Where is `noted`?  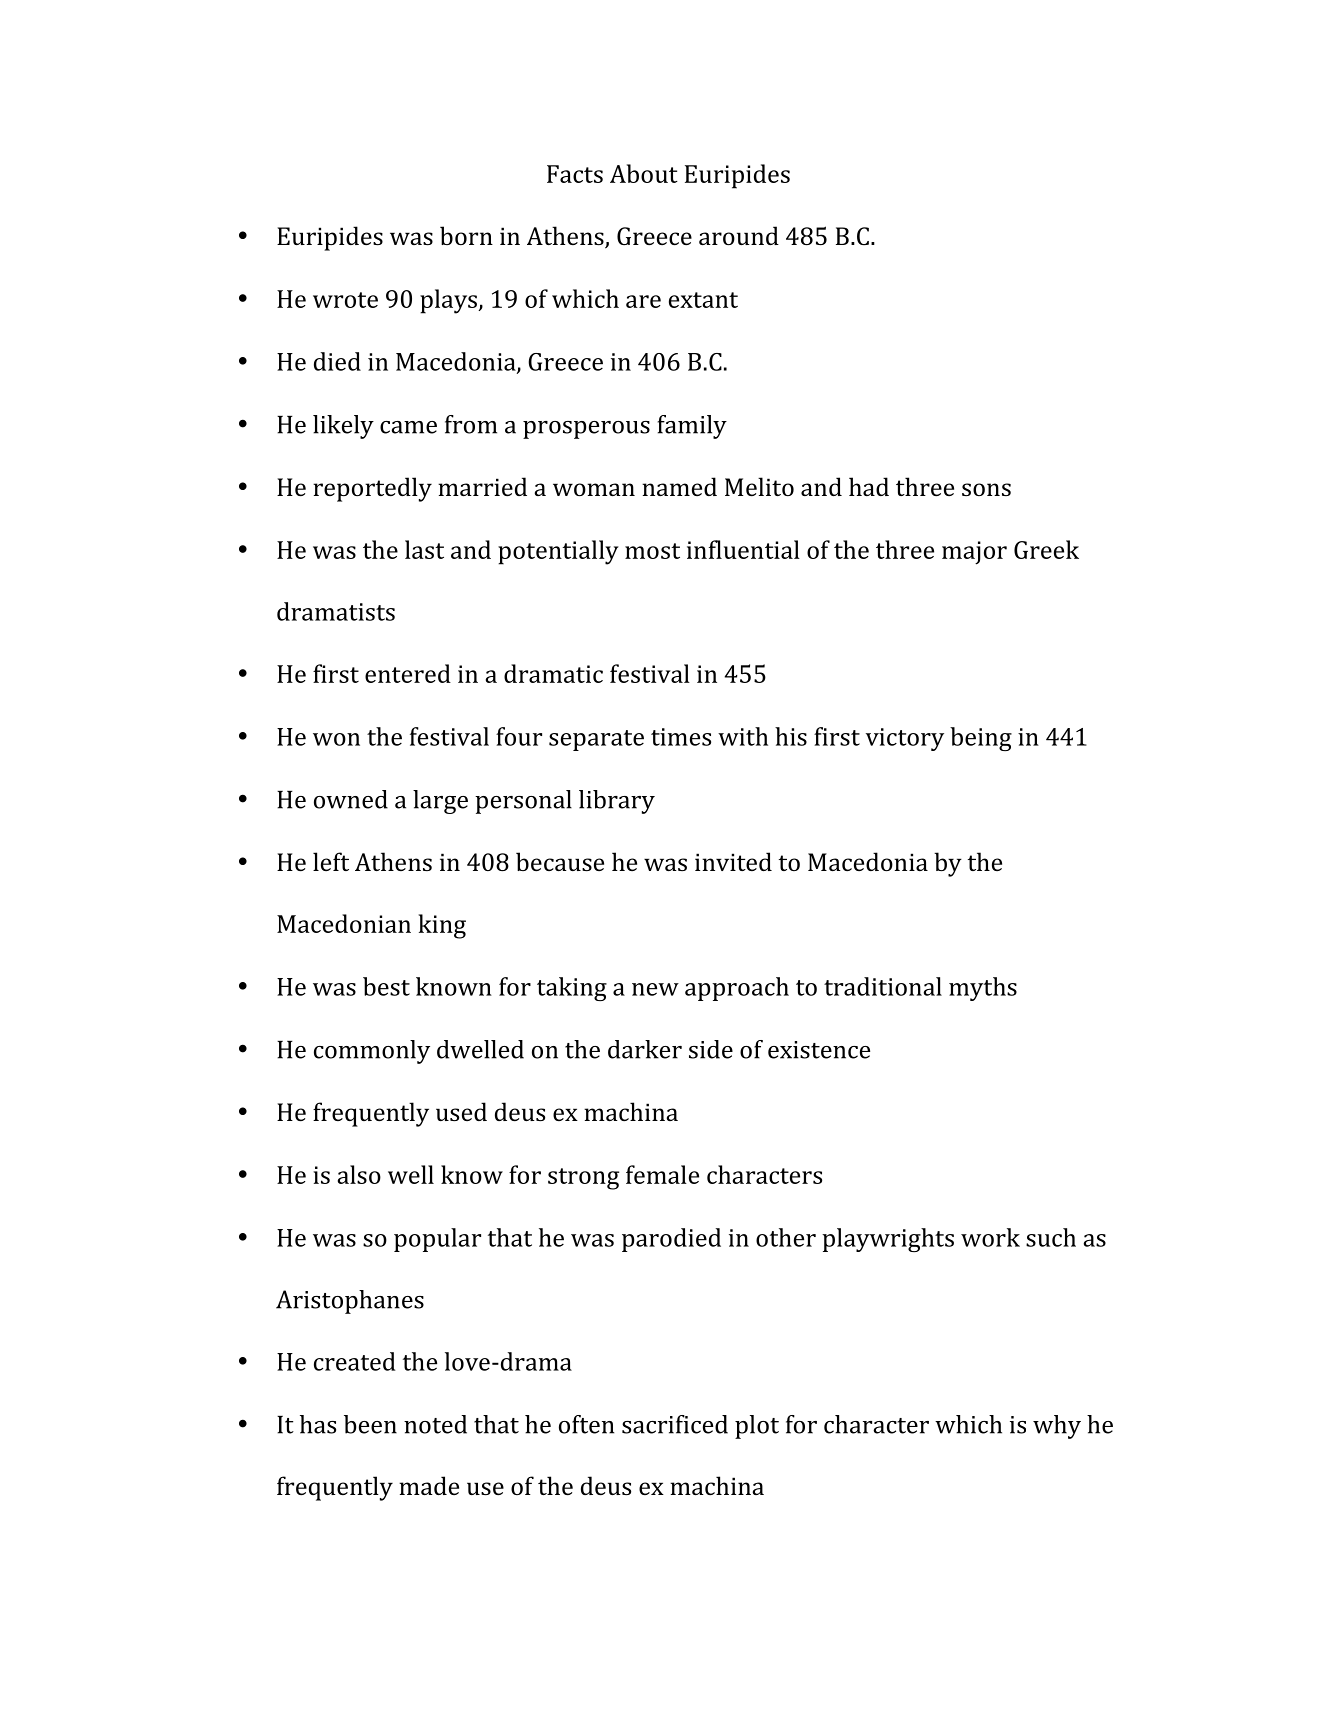 noted is located at coordinates (435, 1424).
